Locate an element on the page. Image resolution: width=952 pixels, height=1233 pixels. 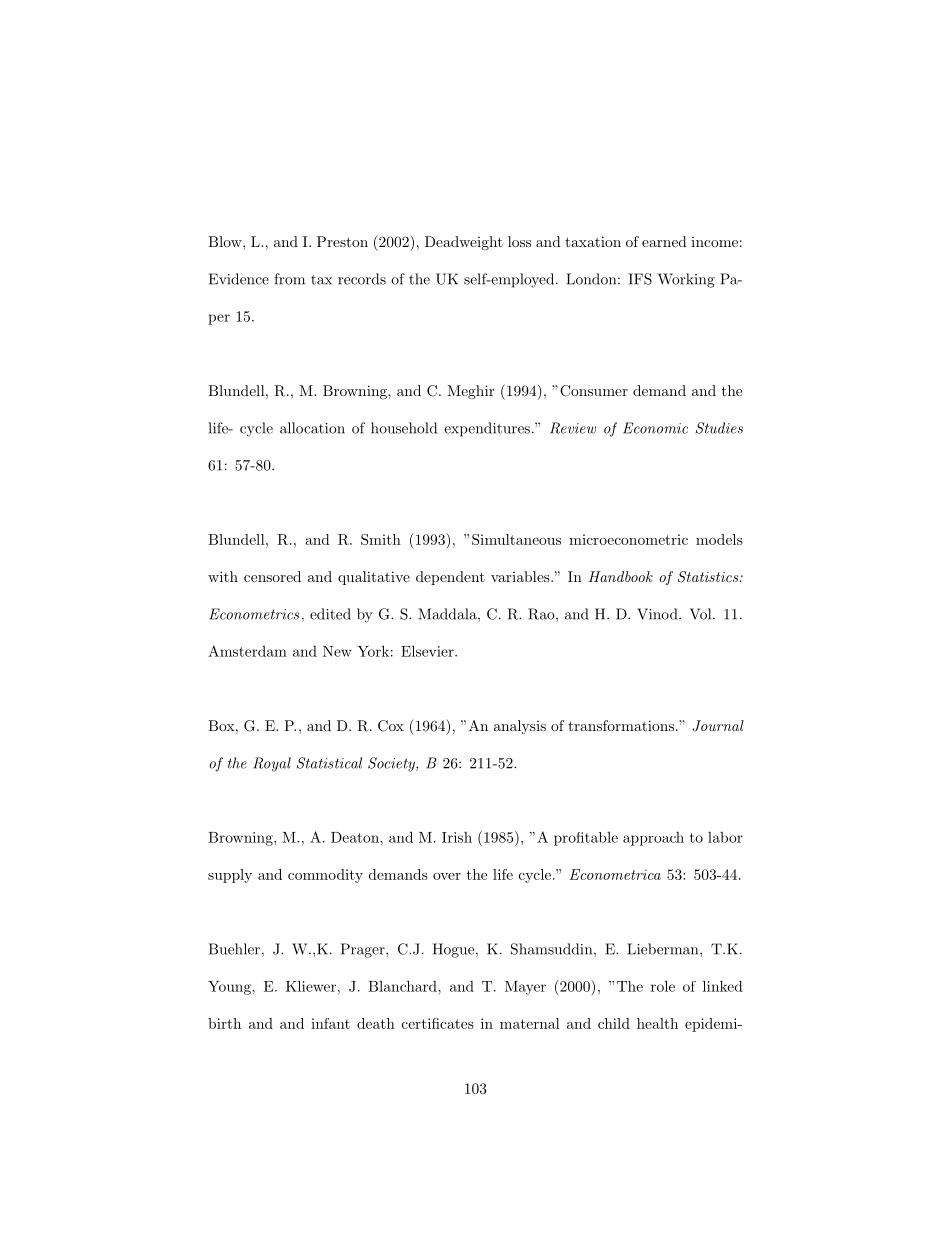
Econometrics is located at coordinates (254, 614).
